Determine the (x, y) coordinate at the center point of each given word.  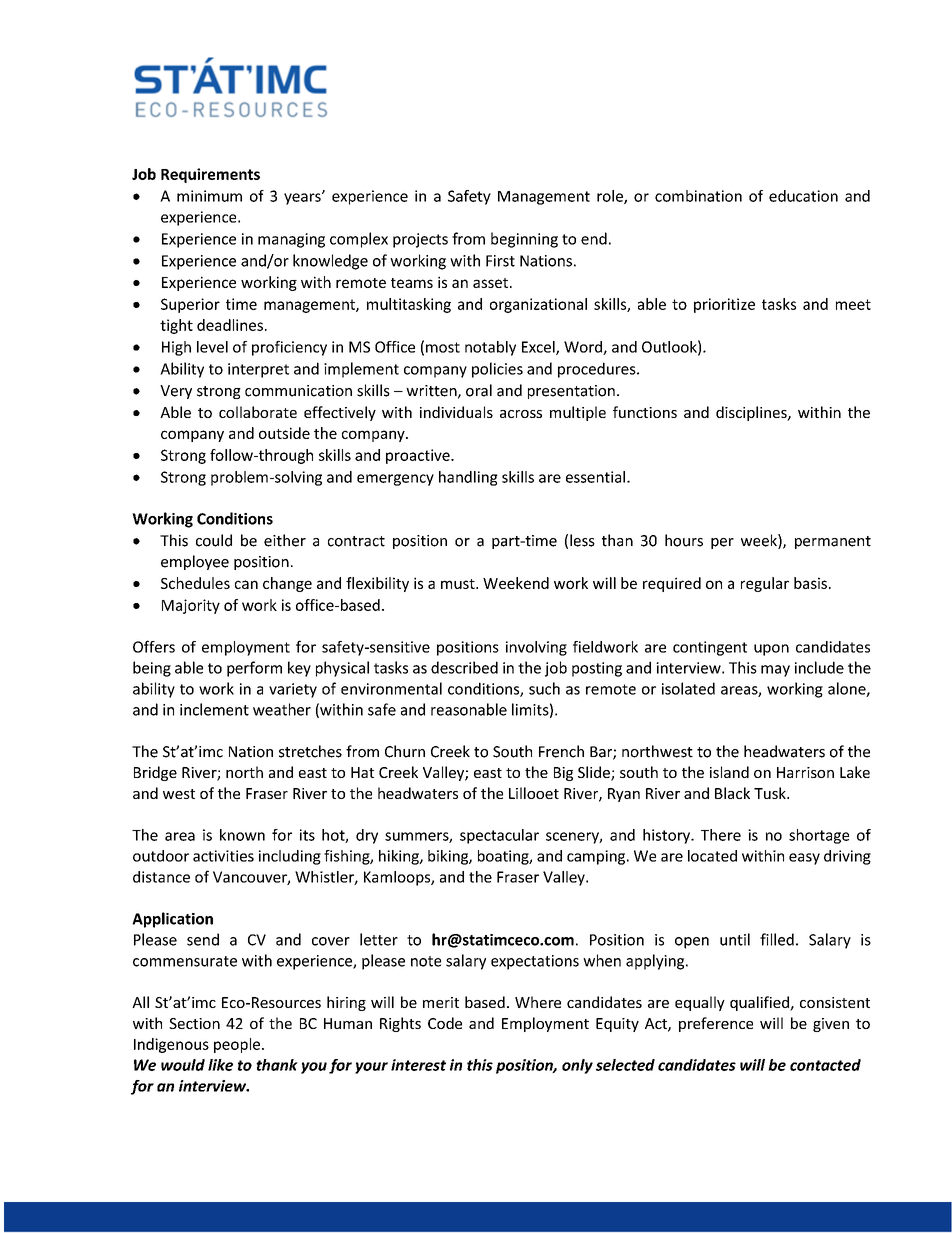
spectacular (499, 836)
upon (771, 650)
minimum (209, 196)
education (803, 196)
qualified (760, 1003)
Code (445, 1023)
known (242, 835)
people (237, 1045)
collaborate (258, 412)
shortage (819, 836)
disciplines (752, 413)
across (521, 414)
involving (536, 648)
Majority (191, 606)
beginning (524, 240)
